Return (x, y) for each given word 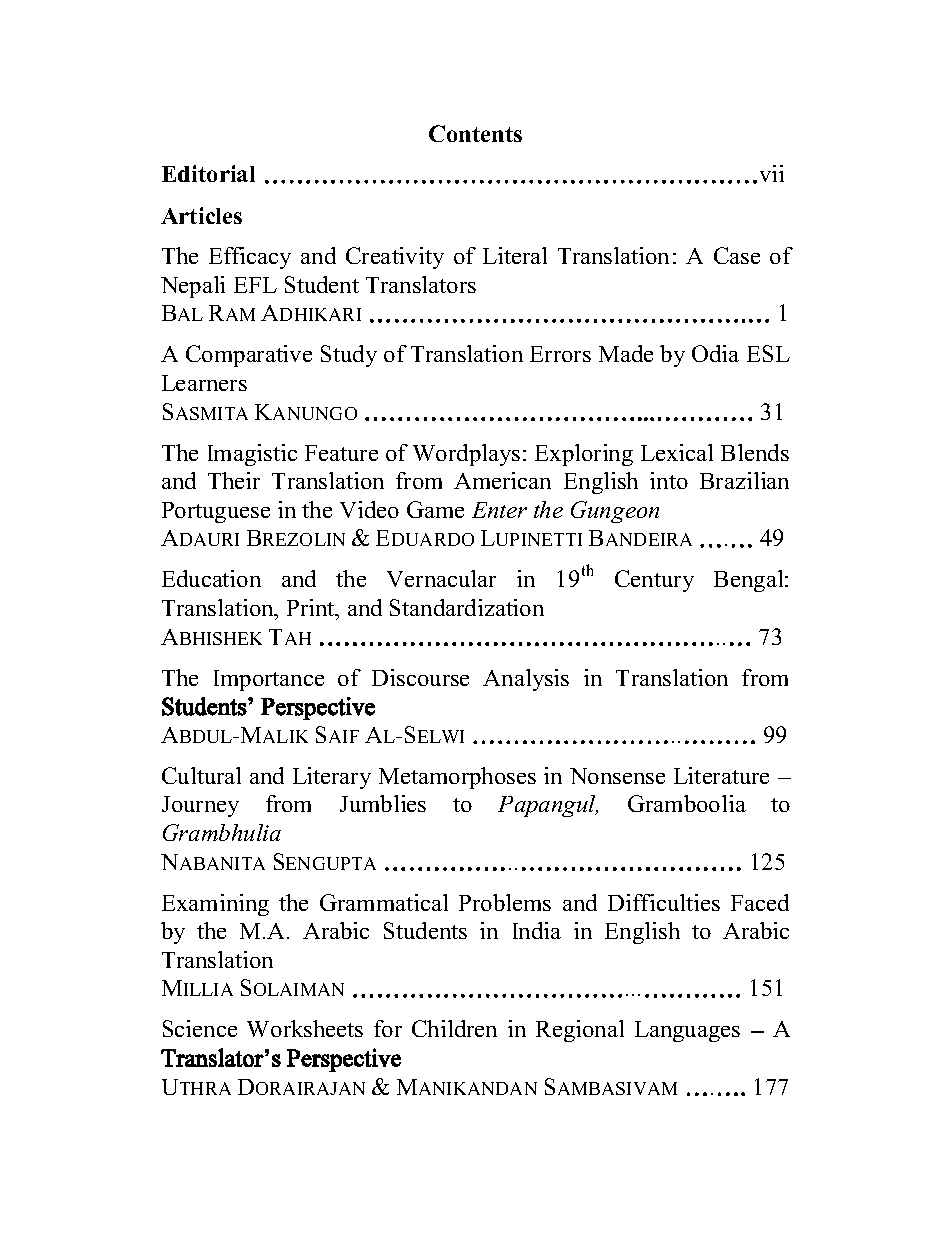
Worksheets (305, 1028)
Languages (687, 1031)
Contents (475, 133)
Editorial (208, 173)
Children (454, 1028)
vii (772, 173)
